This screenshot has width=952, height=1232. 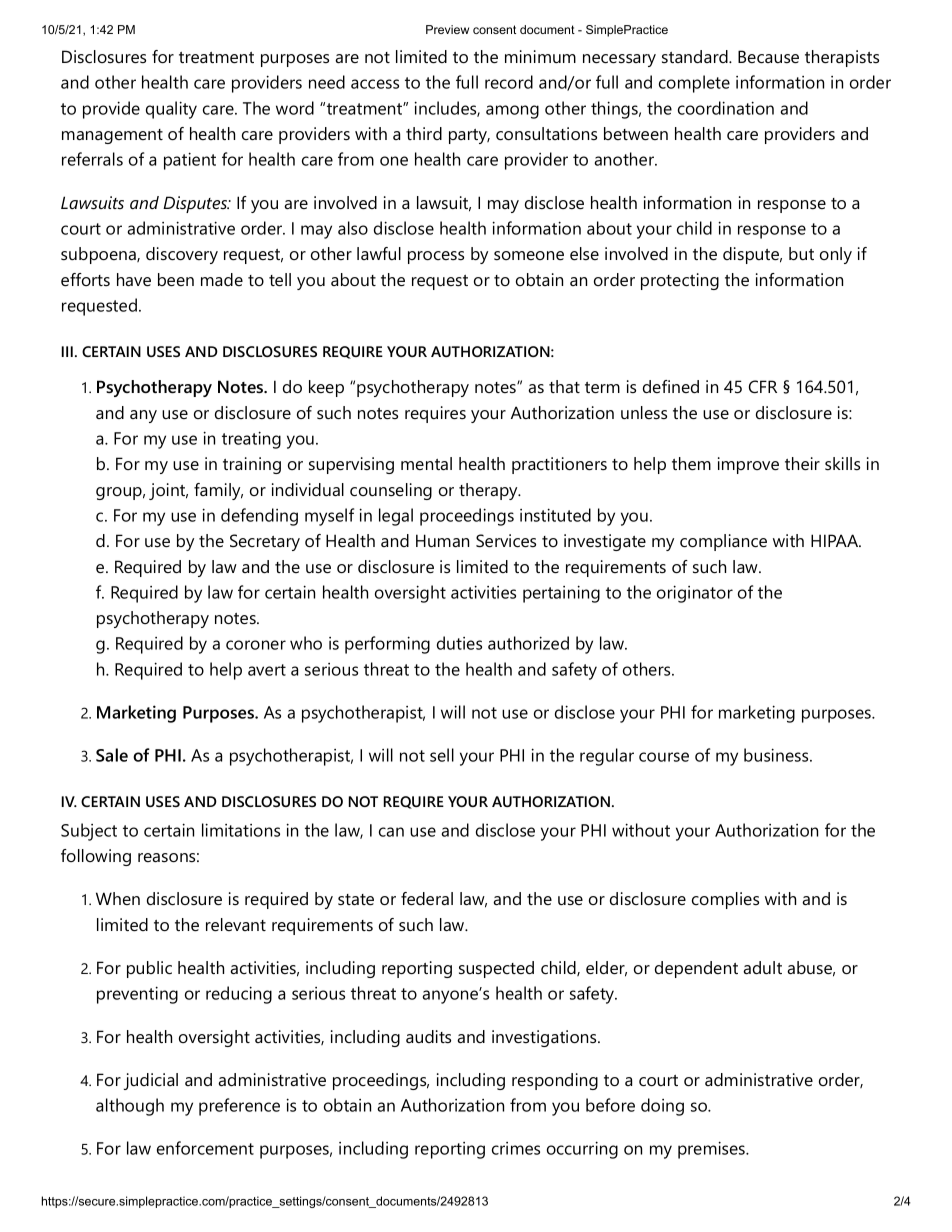 What do you see at coordinates (130, 1107) in the screenshot?
I see `although` at bounding box center [130, 1107].
